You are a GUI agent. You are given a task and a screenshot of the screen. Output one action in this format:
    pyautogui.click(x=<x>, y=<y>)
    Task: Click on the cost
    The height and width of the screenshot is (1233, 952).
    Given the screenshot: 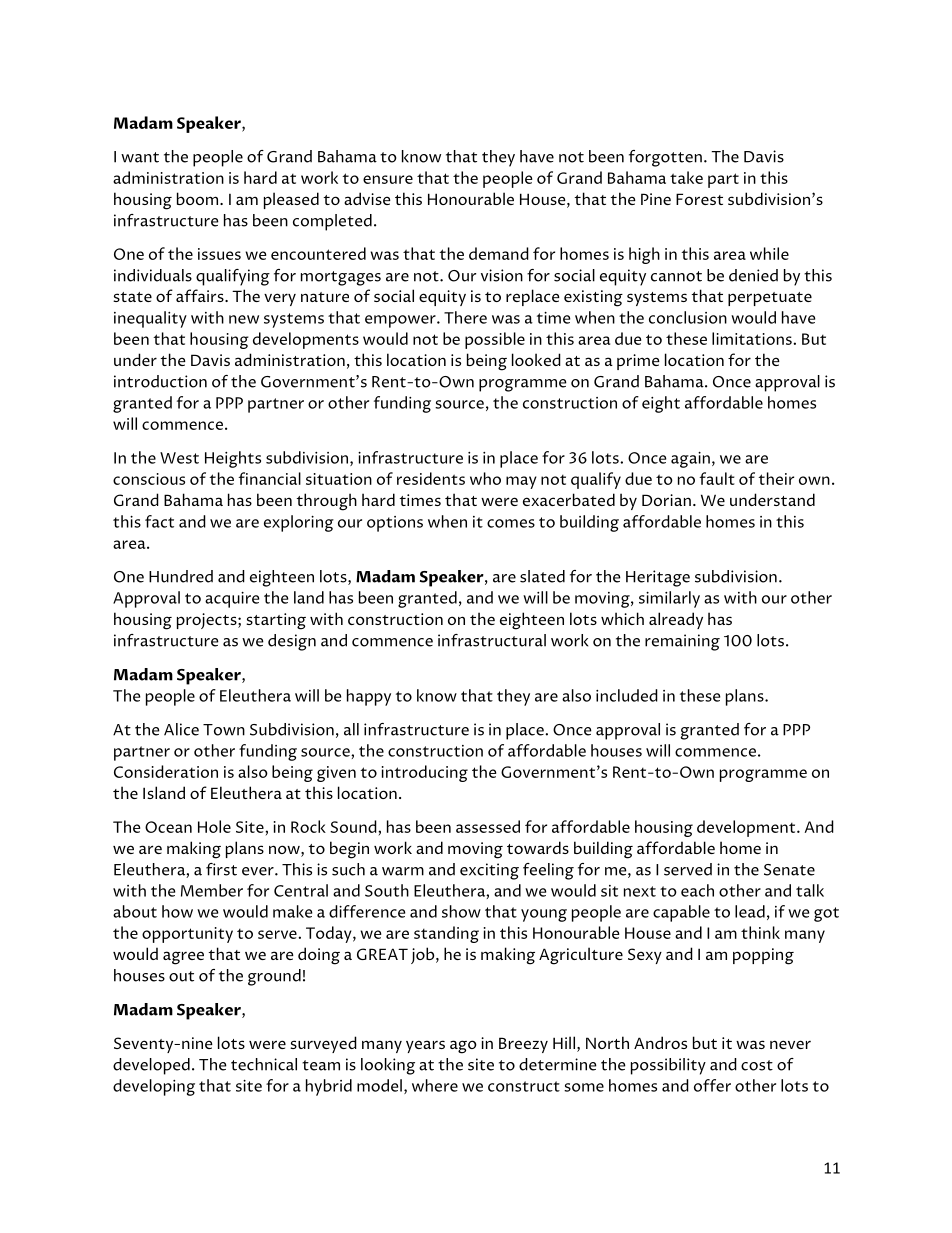 What is the action you would take?
    pyautogui.click(x=757, y=1065)
